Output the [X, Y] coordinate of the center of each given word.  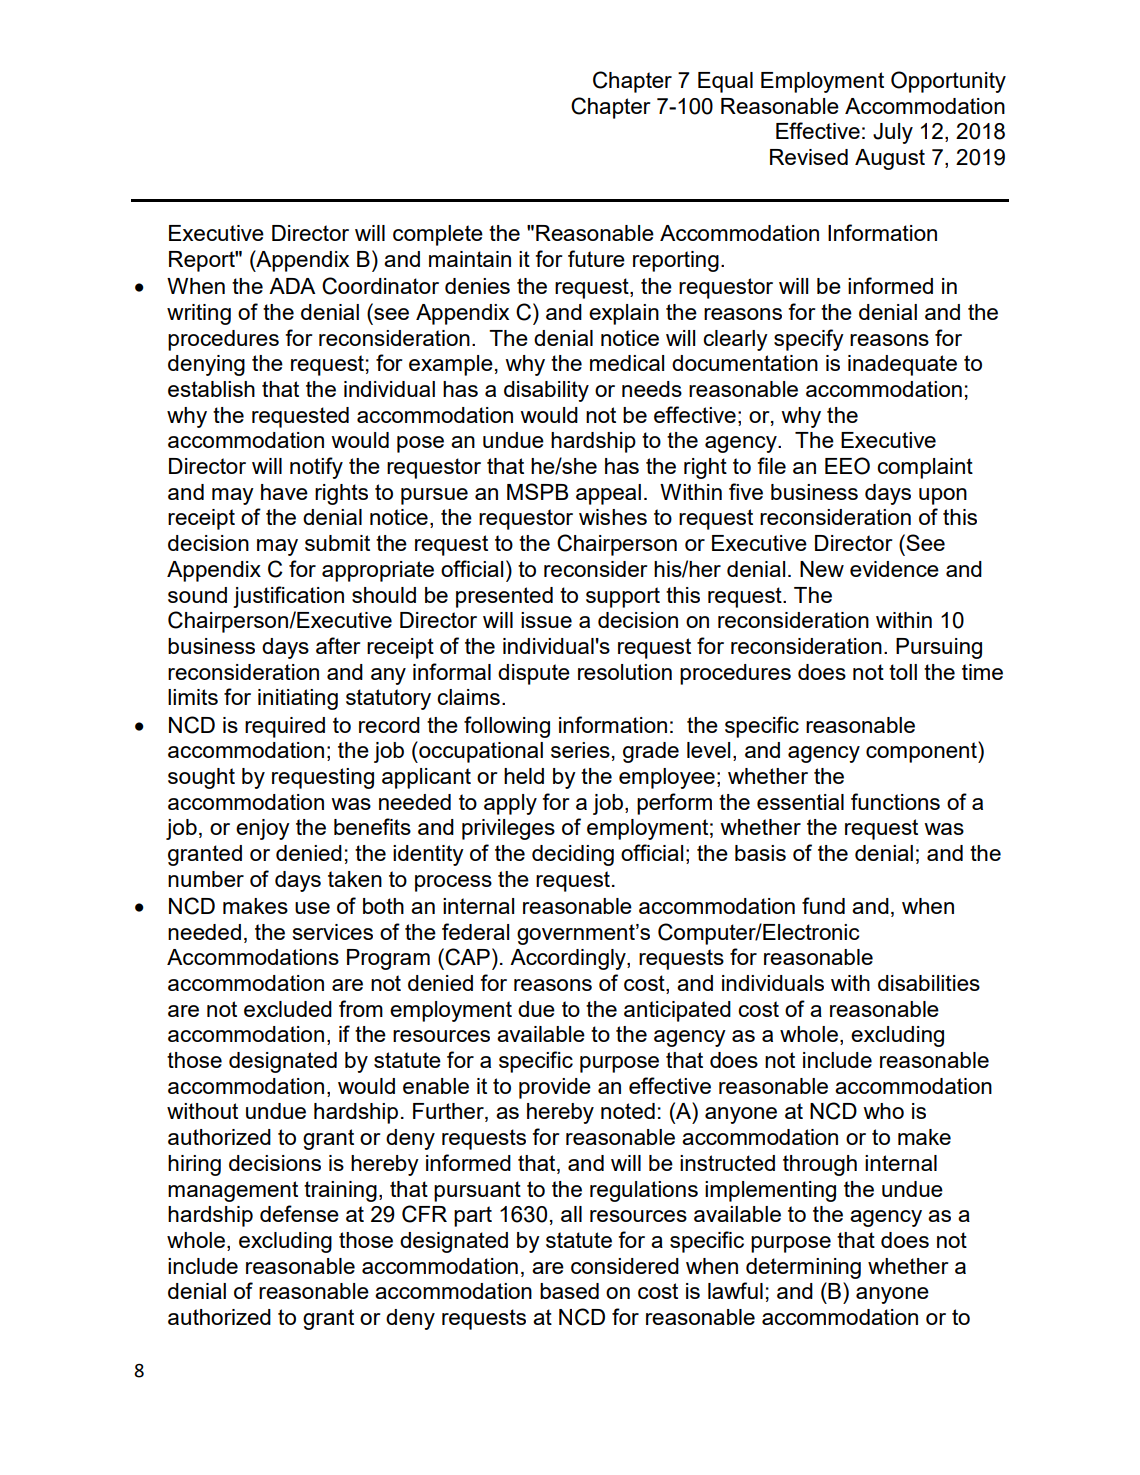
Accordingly [569, 959]
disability [546, 391]
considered [625, 1266]
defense [299, 1213]
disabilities [929, 983]
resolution [625, 672]
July [893, 133]
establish [211, 389]
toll [903, 672]
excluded [288, 1009]
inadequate [902, 365]
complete [438, 235]
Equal [725, 82]
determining [803, 1268]
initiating [298, 699]
